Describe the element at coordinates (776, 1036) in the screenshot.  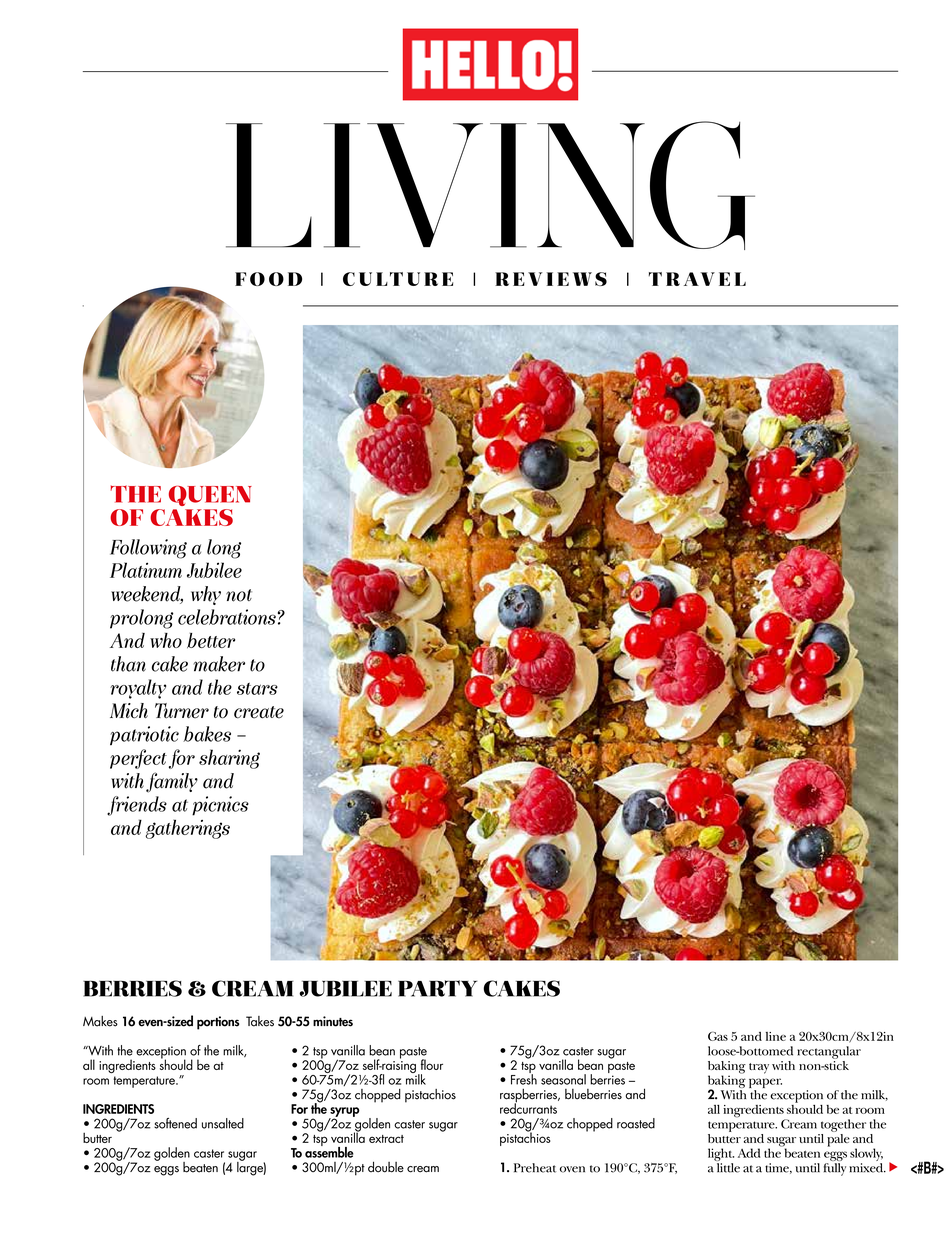
I see `line` at that location.
